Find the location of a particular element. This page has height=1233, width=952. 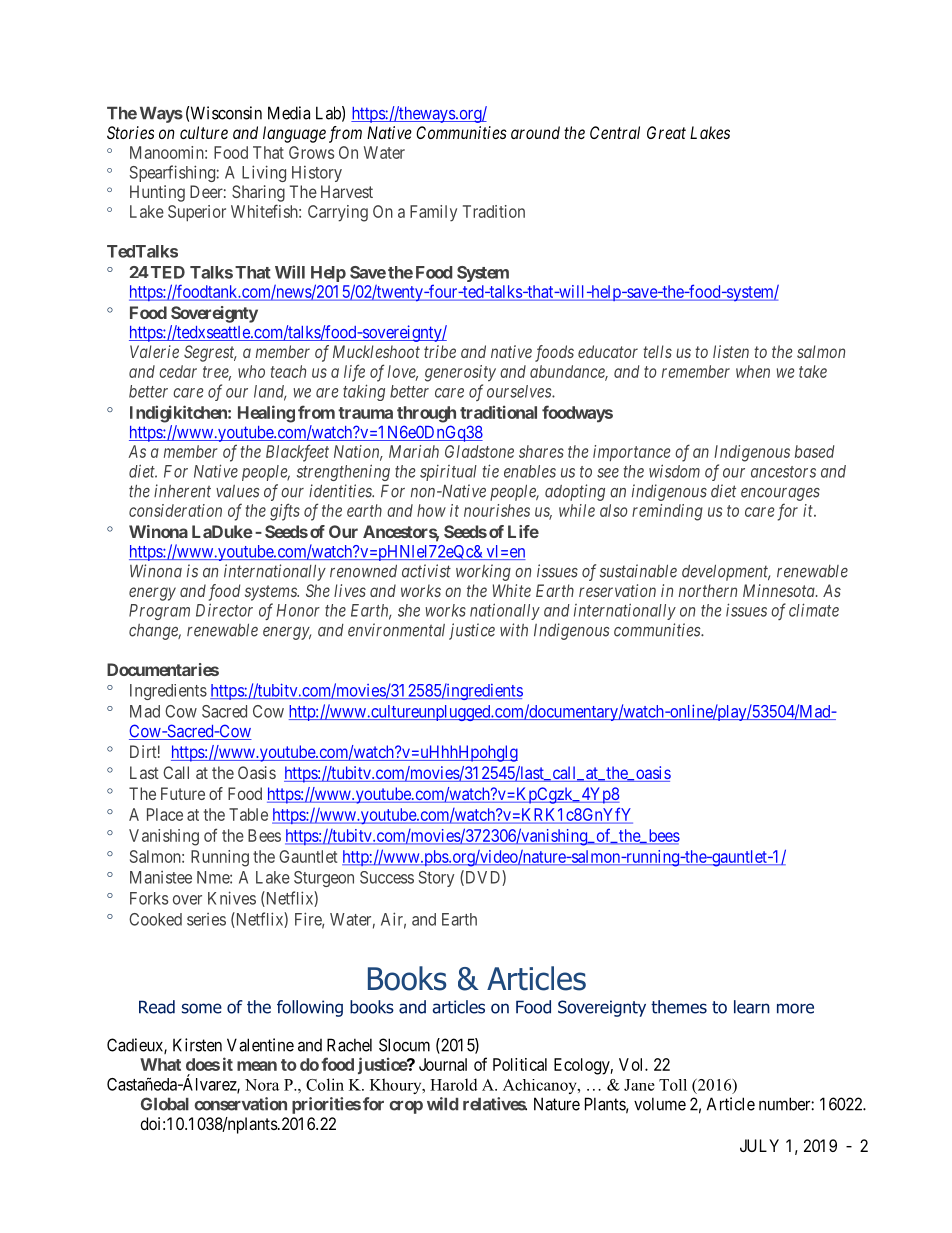

Success is located at coordinates (387, 877).
